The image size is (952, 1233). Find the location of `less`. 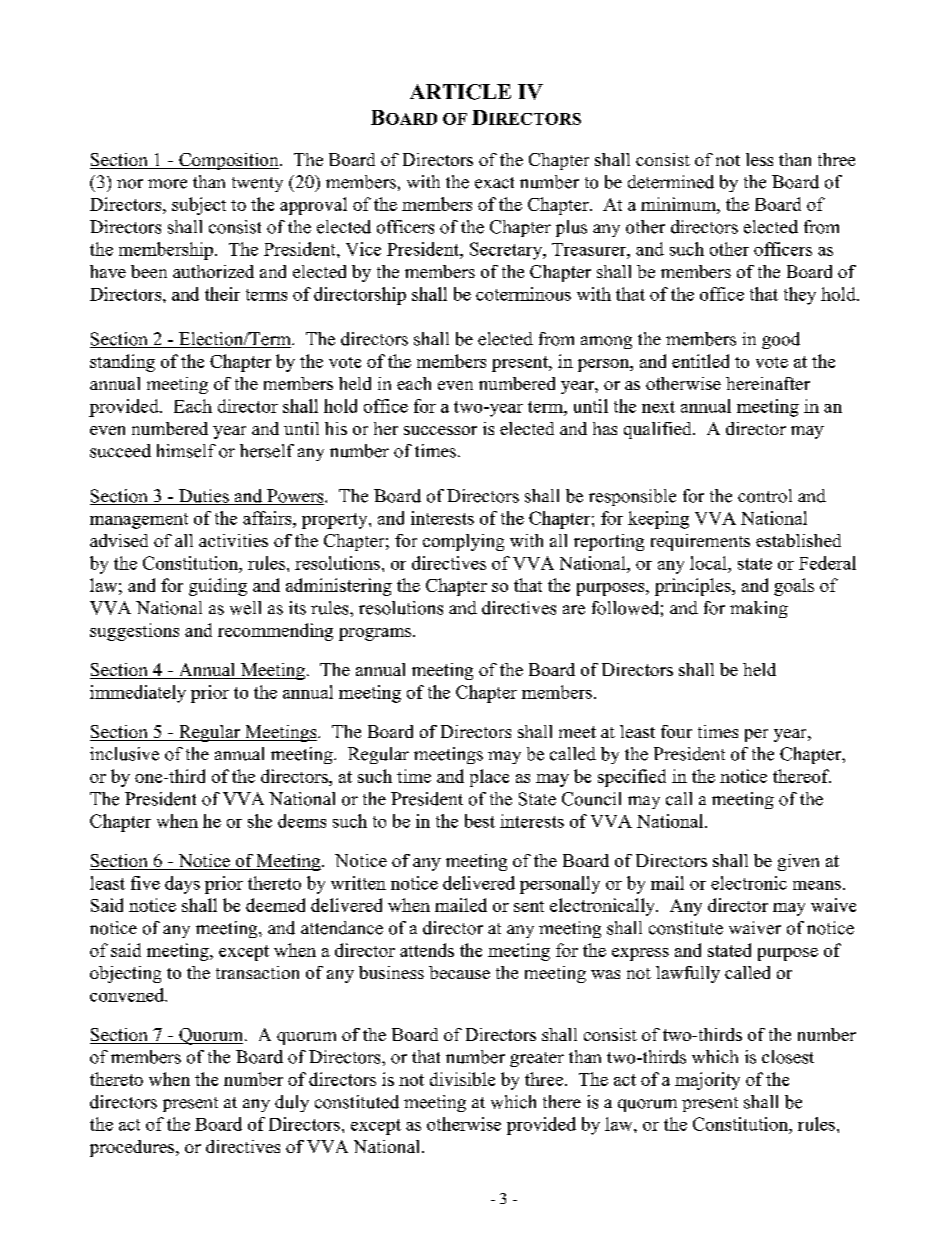

less is located at coordinates (759, 159).
